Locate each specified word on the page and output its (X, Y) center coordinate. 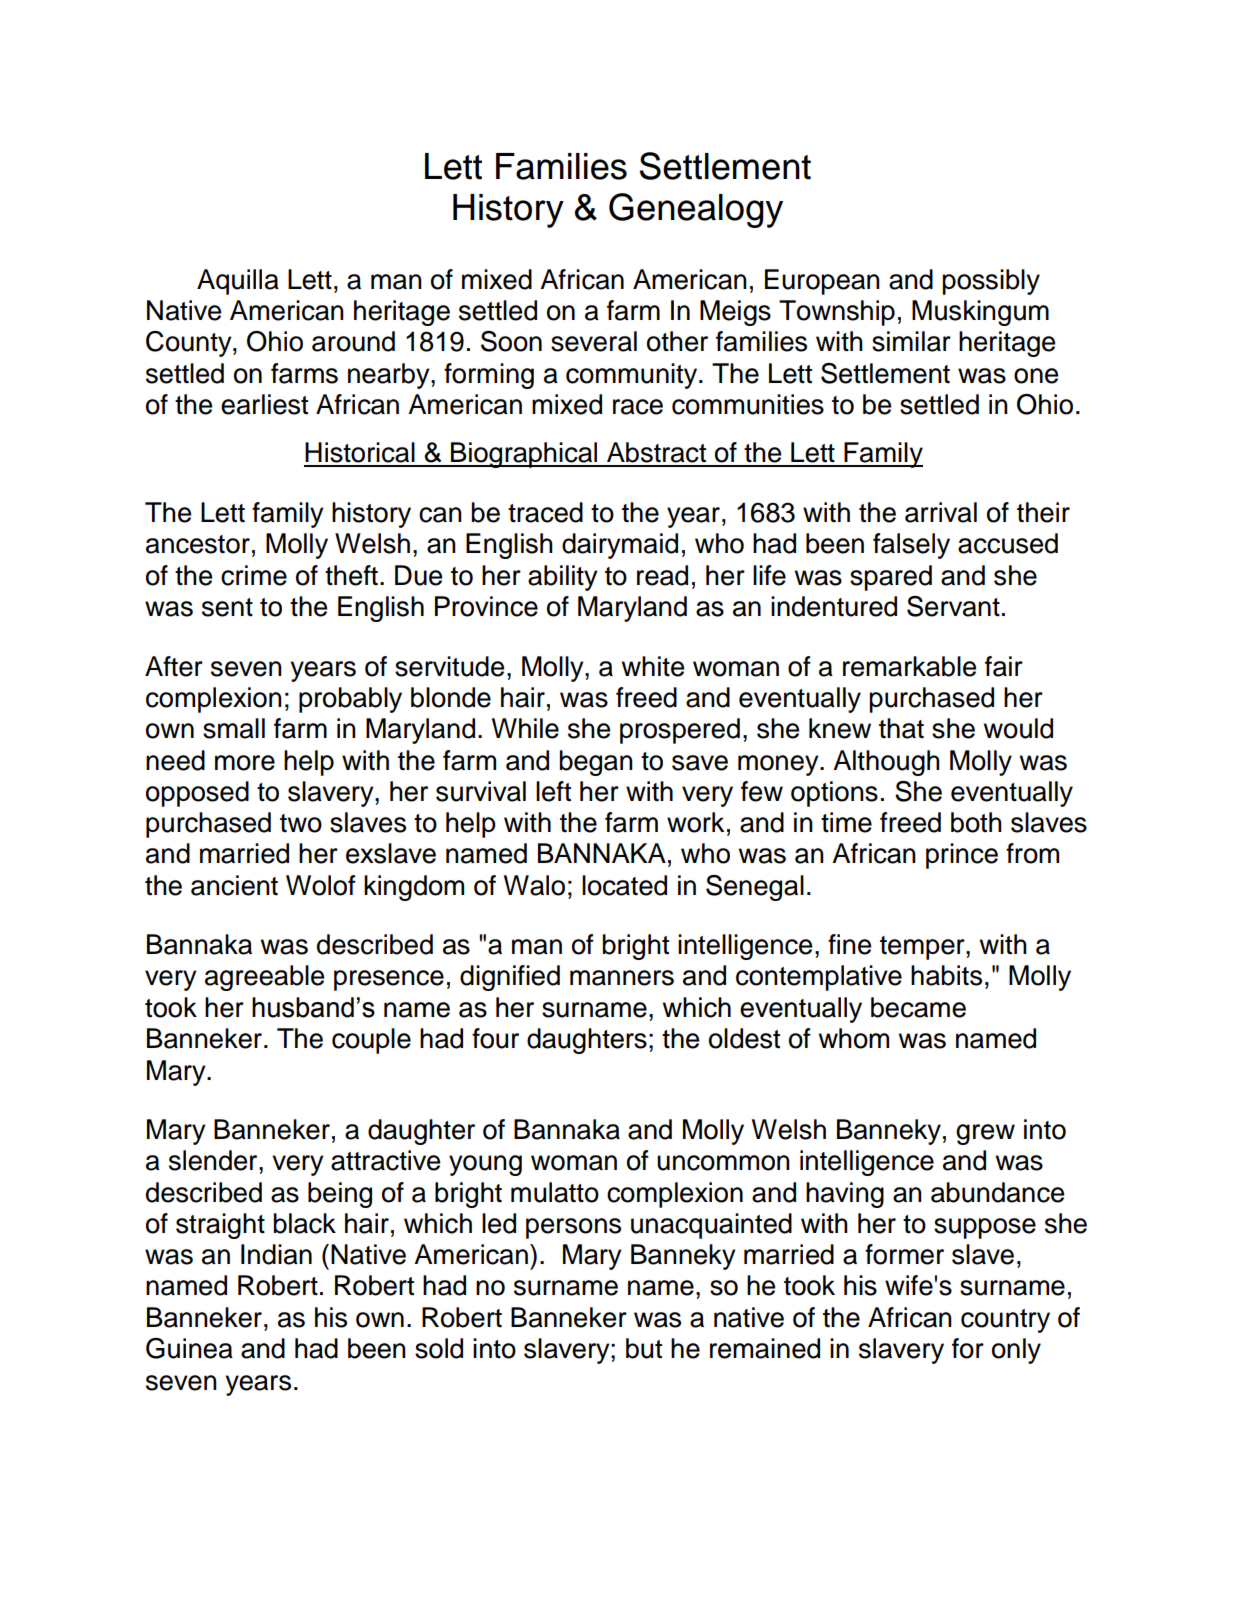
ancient (234, 885)
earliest (264, 404)
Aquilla (238, 282)
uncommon (723, 1163)
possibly (991, 282)
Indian (276, 1254)
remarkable (909, 666)
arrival (941, 512)
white (653, 666)
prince (962, 856)
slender (214, 1160)
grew (985, 1134)
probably (350, 700)
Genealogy (696, 210)
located (624, 885)
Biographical (524, 455)
